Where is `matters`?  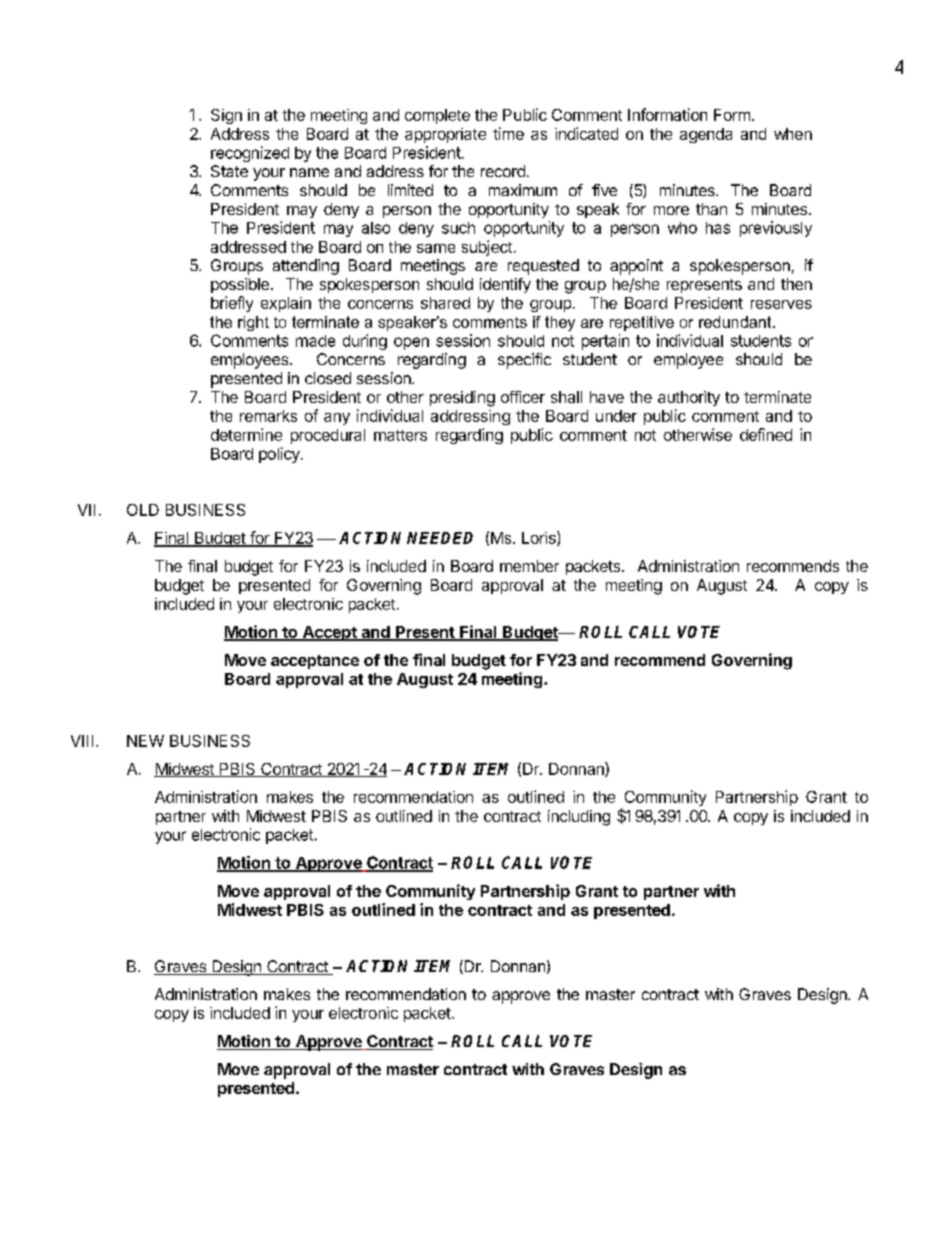 matters is located at coordinates (400, 435).
